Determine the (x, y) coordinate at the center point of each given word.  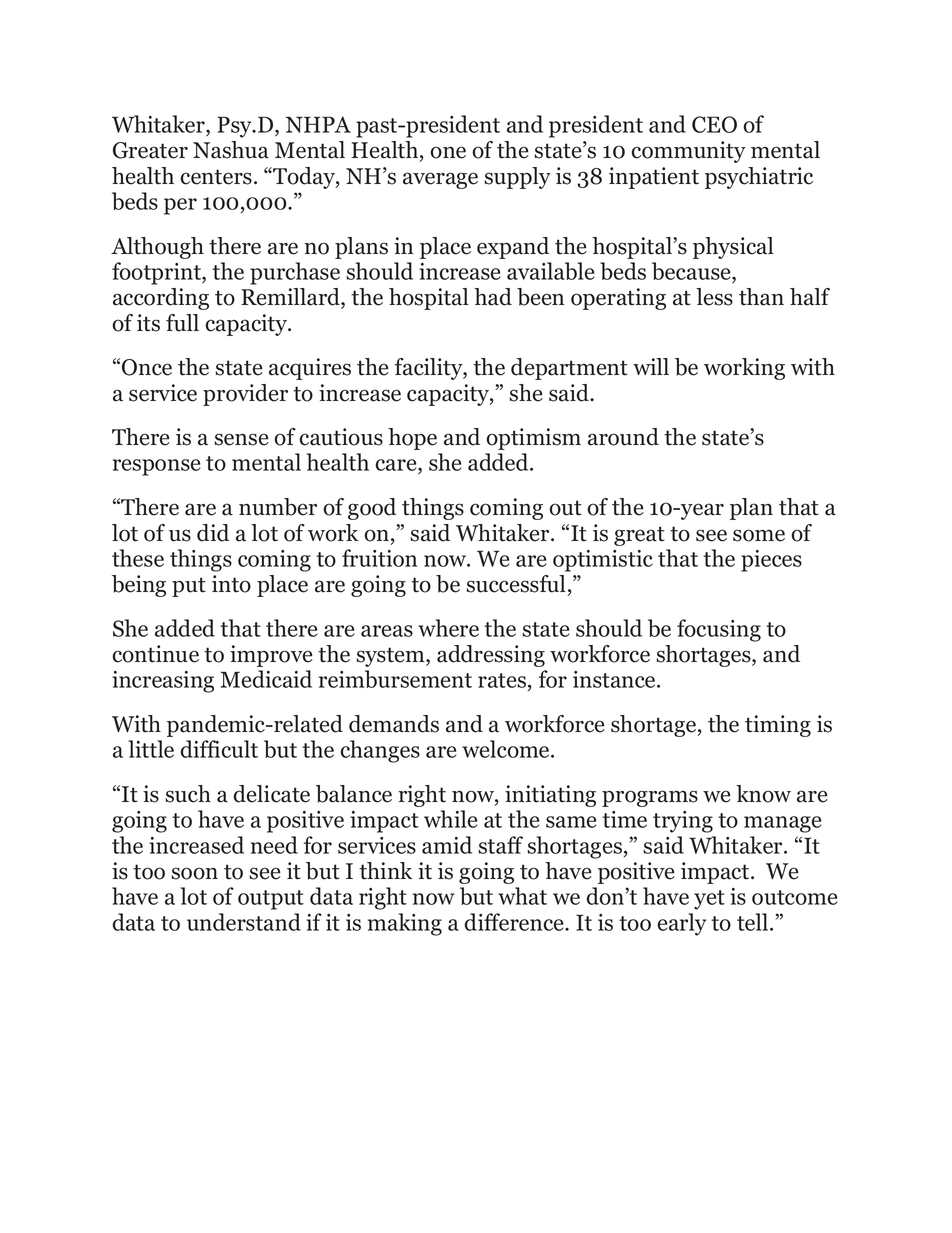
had (493, 297)
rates (503, 682)
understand (244, 922)
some (759, 535)
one (448, 152)
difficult (219, 749)
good (372, 509)
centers (216, 177)
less (714, 297)
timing (778, 726)
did (213, 533)
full (182, 323)
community (688, 152)
